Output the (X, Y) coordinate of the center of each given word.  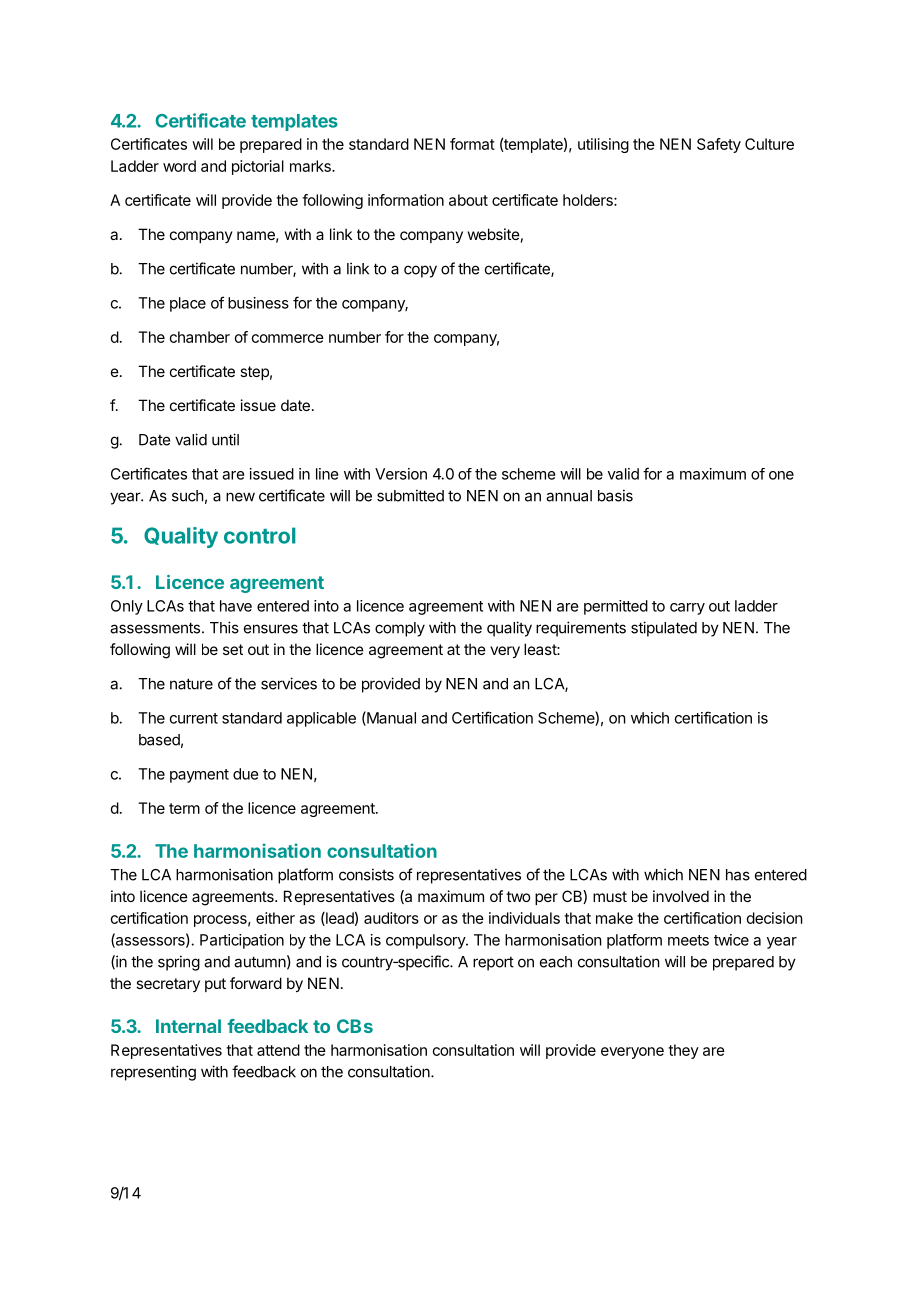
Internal (188, 1026)
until (225, 439)
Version (401, 474)
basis (615, 495)
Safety (719, 145)
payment (199, 776)
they (683, 1051)
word (179, 166)
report (493, 964)
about (468, 200)
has (738, 875)
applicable (321, 719)
